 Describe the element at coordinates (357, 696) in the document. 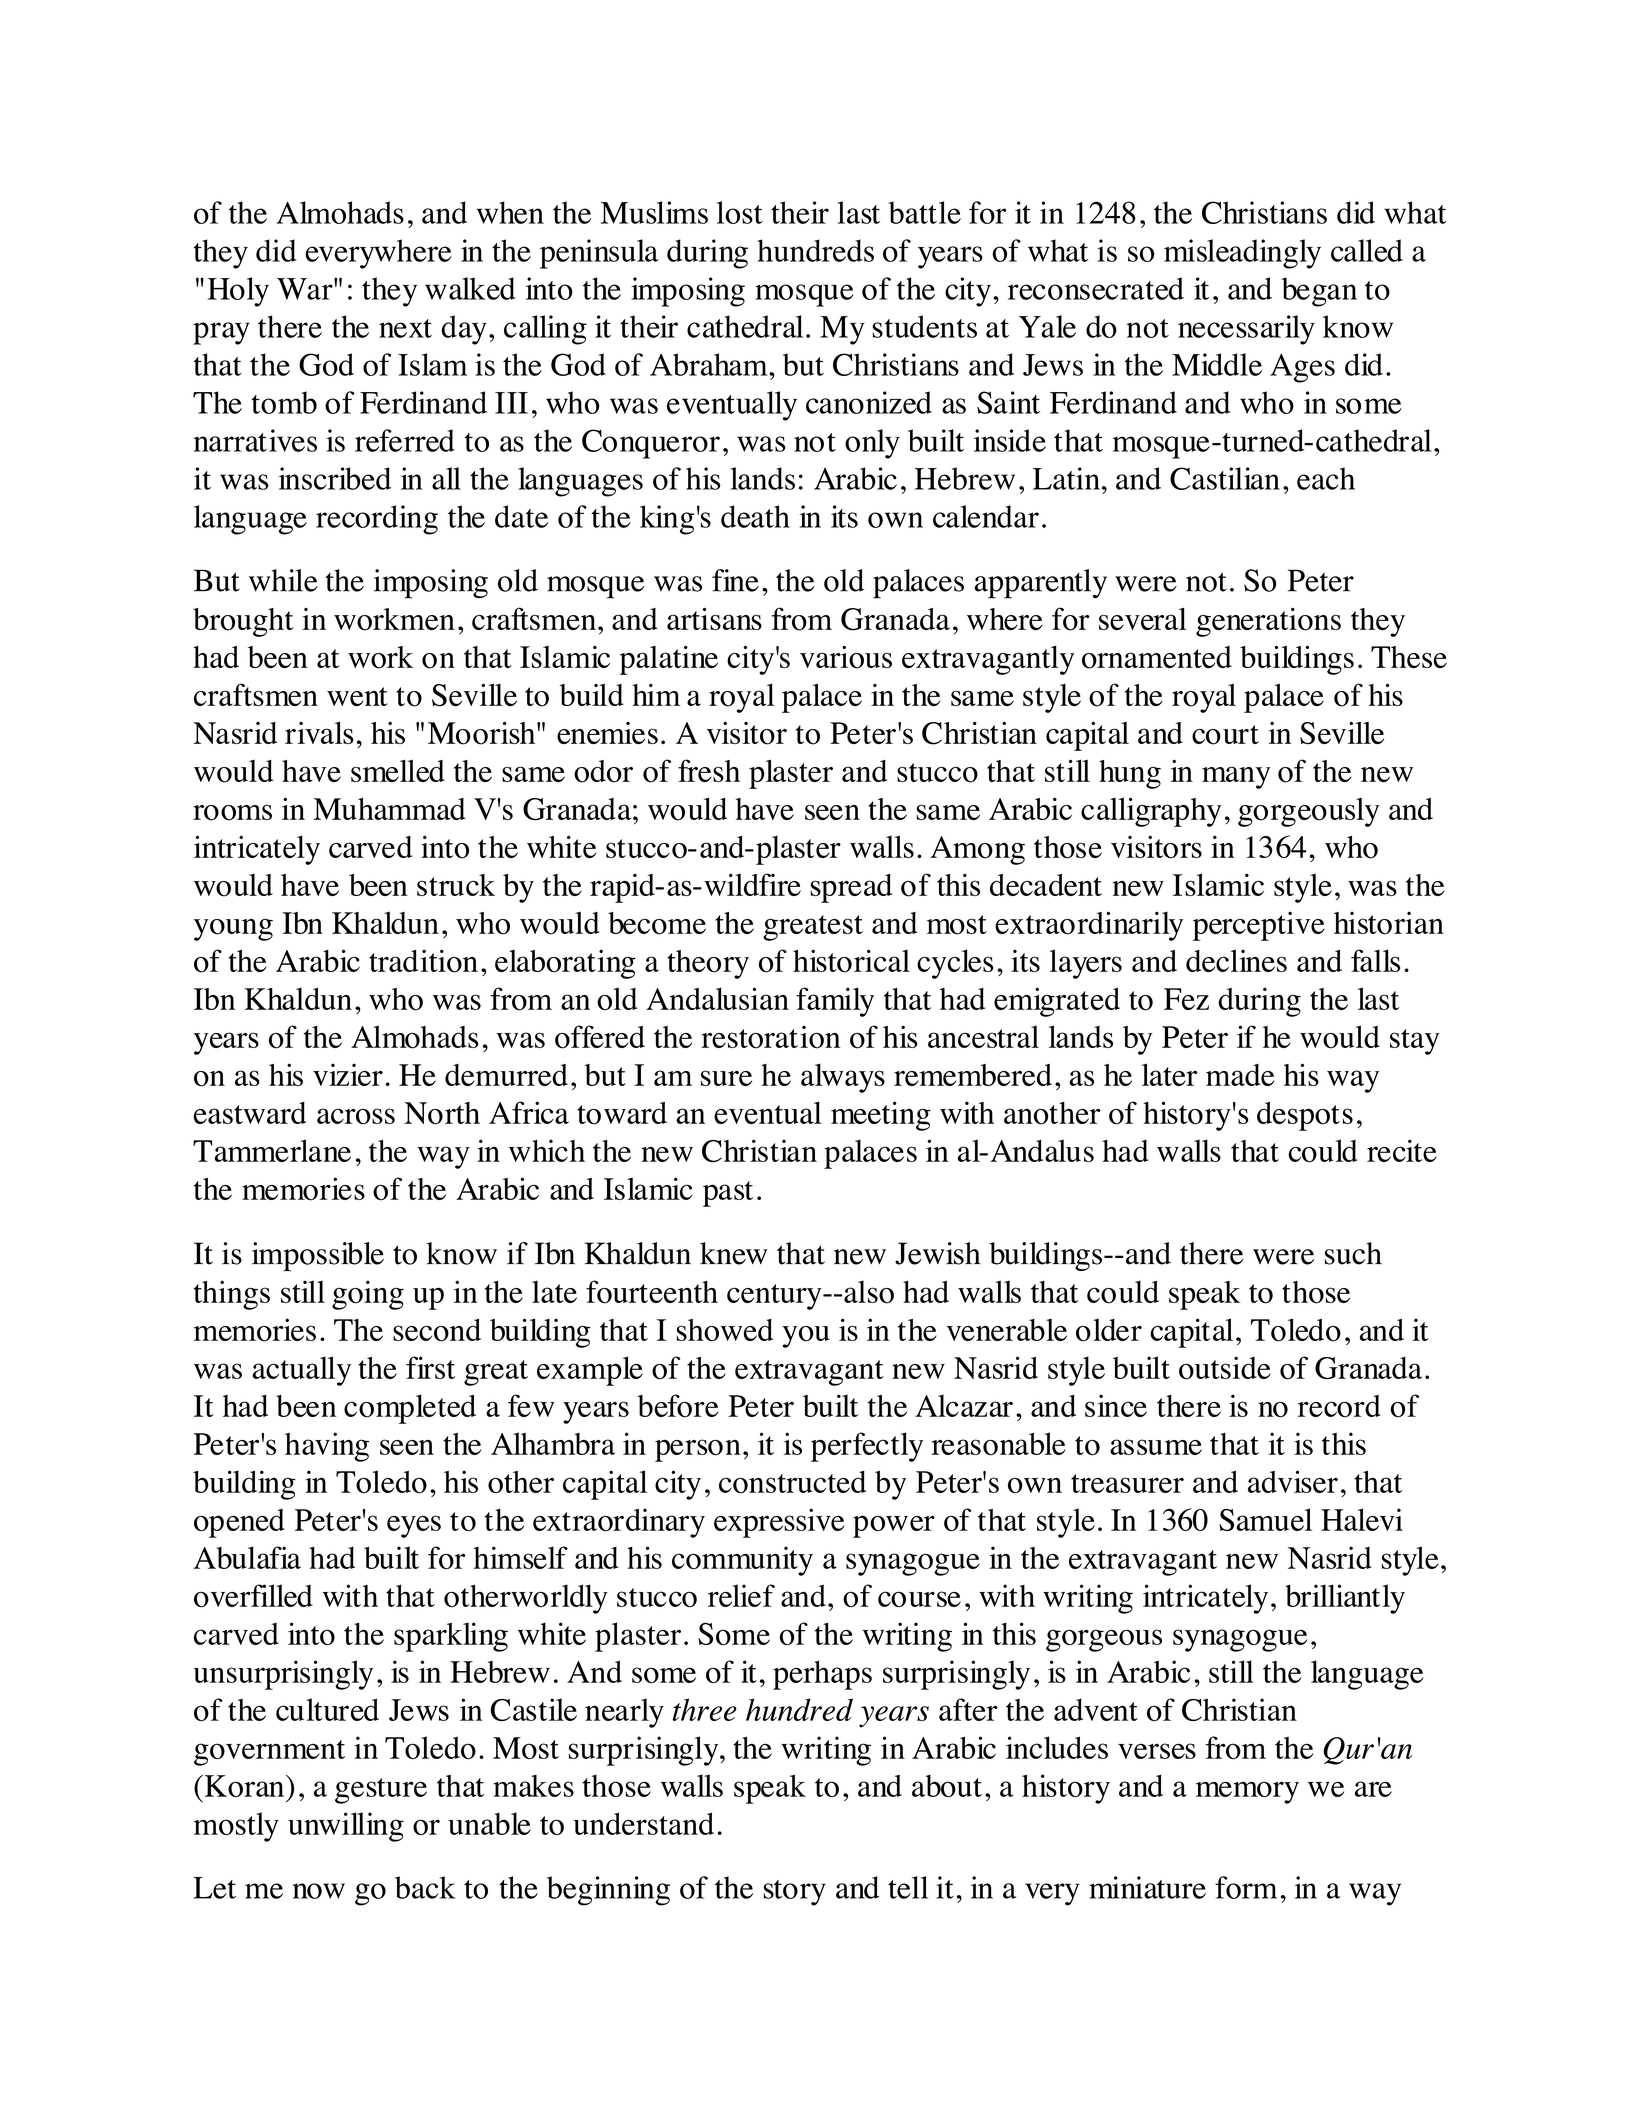

I see `went` at that location.
